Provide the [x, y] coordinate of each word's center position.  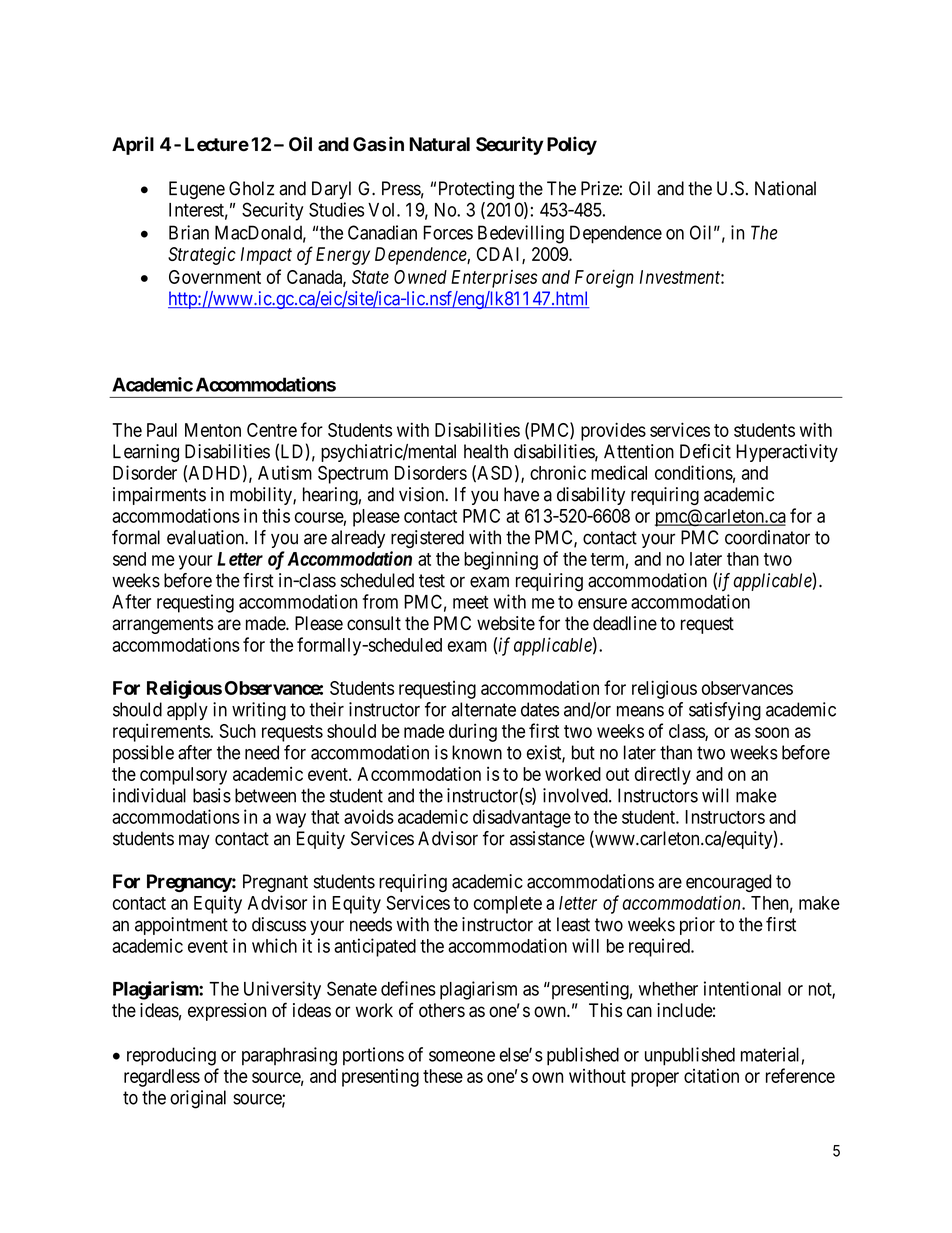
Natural [439, 144]
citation [711, 1076]
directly [663, 775]
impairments [159, 496]
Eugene [197, 190]
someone [462, 1056]
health [486, 451]
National [785, 188]
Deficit [705, 451]
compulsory [183, 776]
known [477, 752]
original [198, 1099]
